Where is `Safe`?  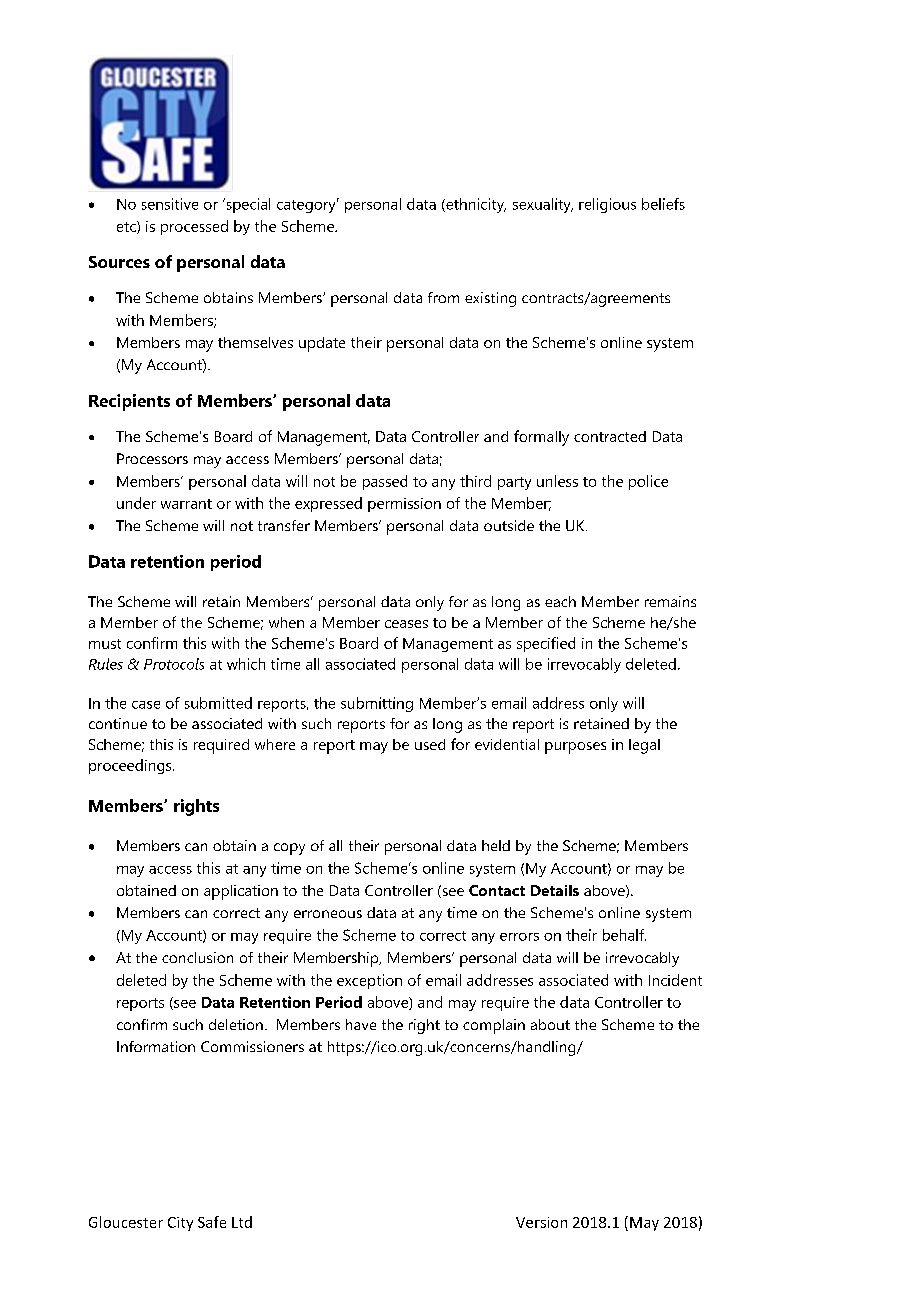 Safe is located at coordinates (212, 1222).
